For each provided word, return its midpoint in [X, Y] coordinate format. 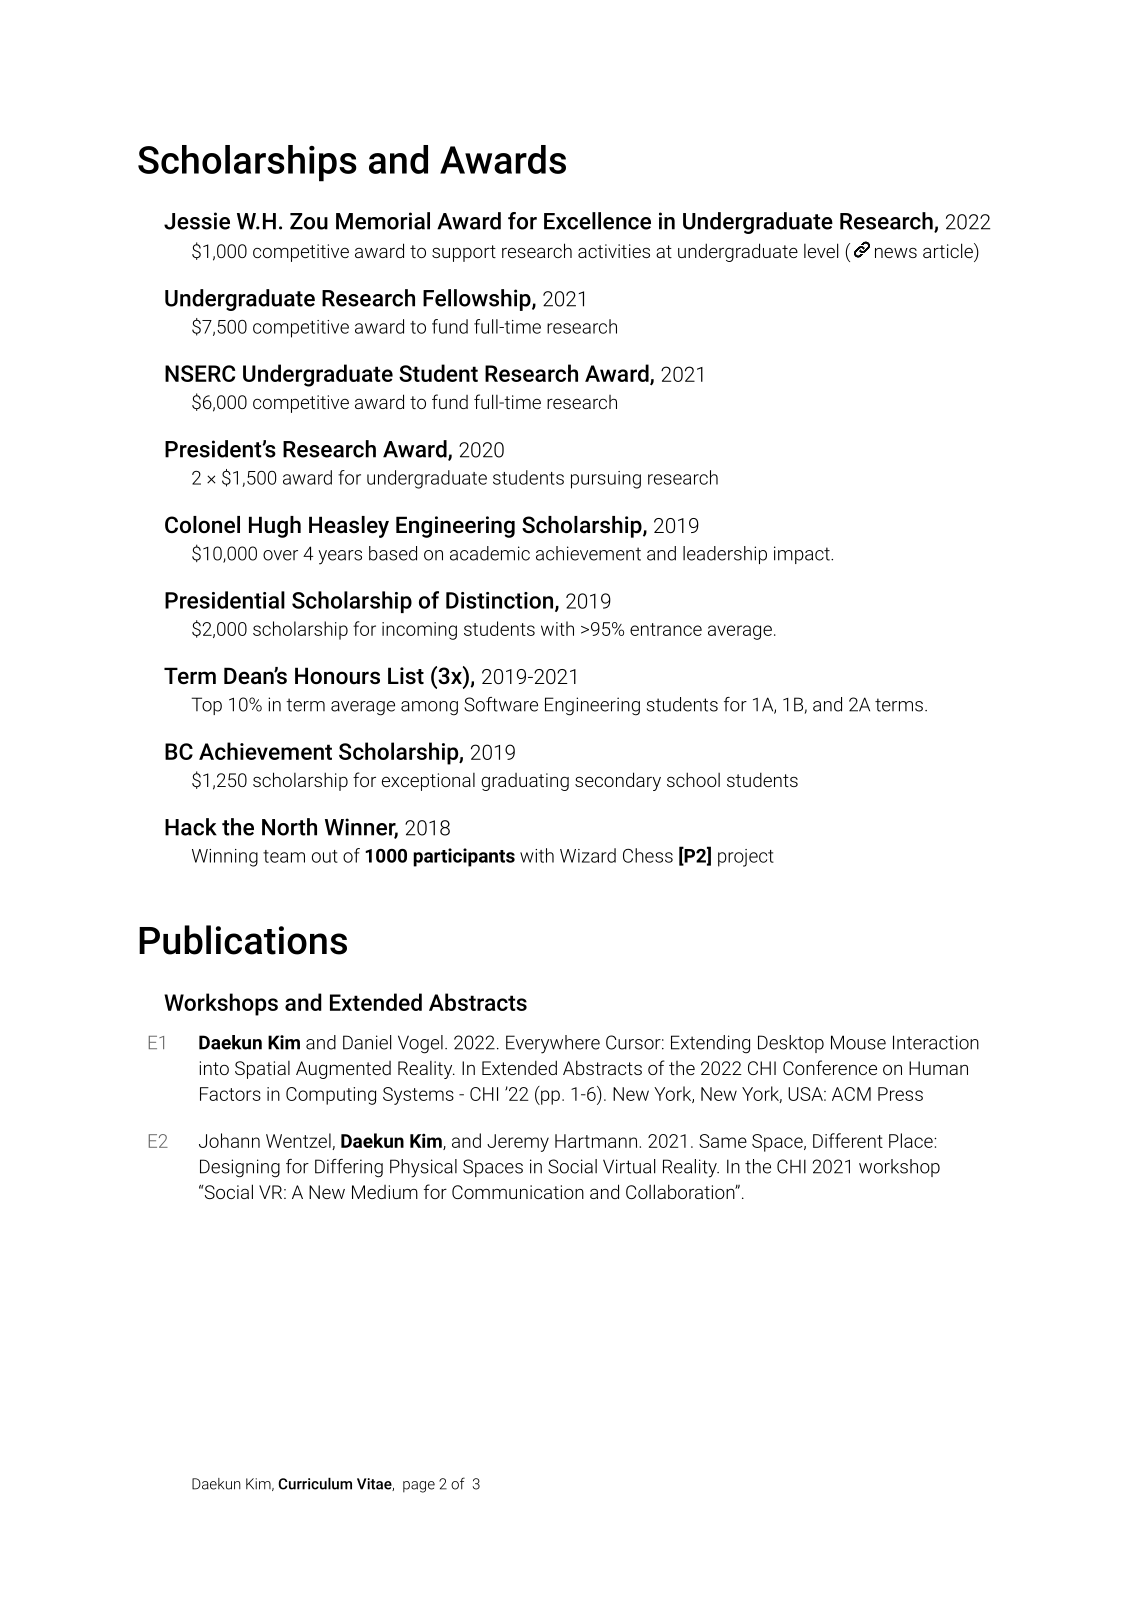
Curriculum [315, 1484]
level [821, 250]
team [284, 856]
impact [803, 555]
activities [614, 251]
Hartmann [596, 1141]
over [280, 555]
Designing [240, 1168]
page [419, 1487]
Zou [309, 221]
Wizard [588, 855]
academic [490, 553]
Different [848, 1140]
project [746, 858]
